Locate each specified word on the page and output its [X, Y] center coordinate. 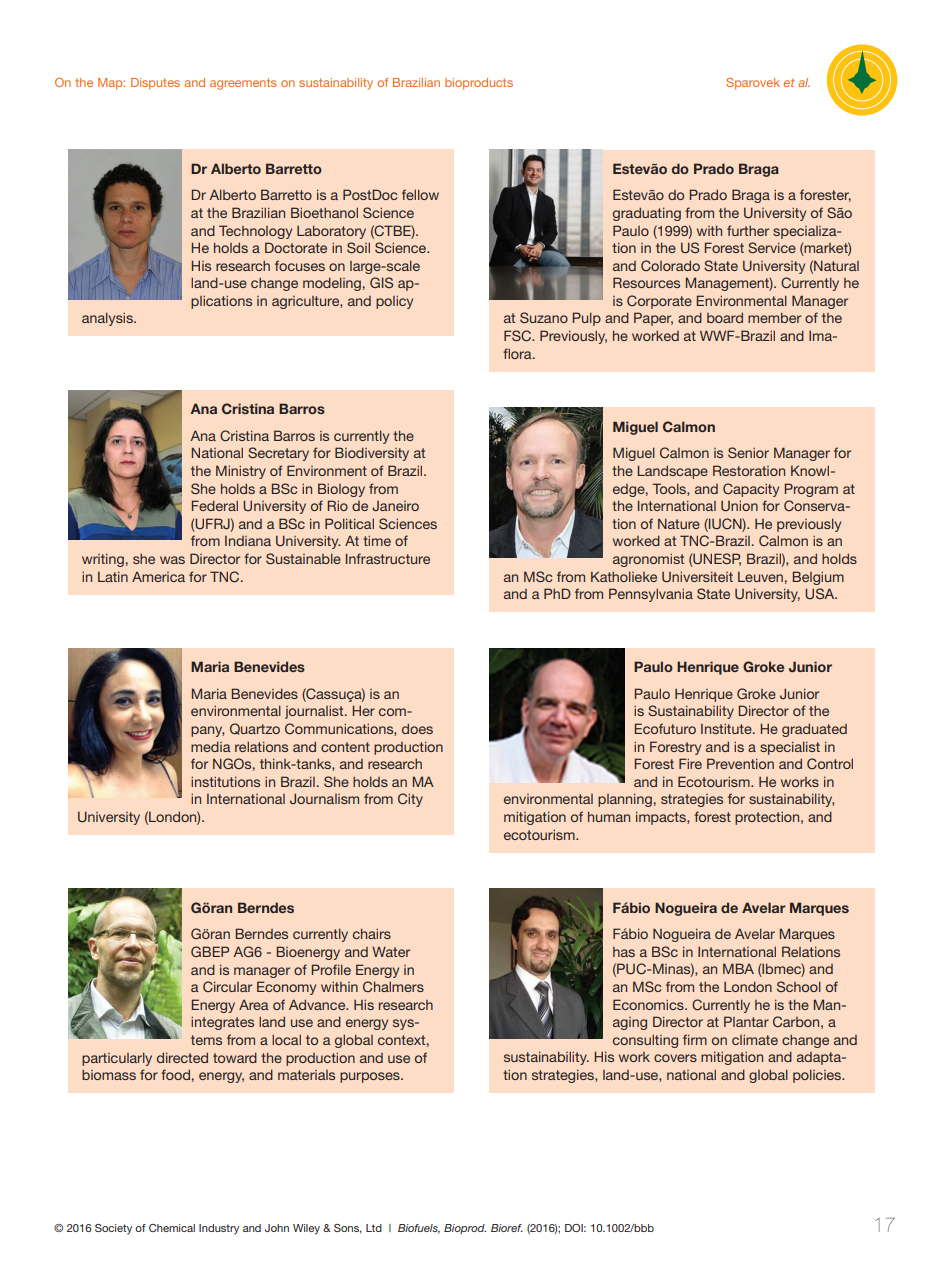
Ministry [241, 472]
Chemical [172, 1228]
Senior [748, 452]
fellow [420, 194]
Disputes [155, 84]
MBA [738, 968]
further [748, 230]
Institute [727, 728]
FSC [518, 336]
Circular [227, 986]
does [417, 728]
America [158, 577]
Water [391, 951]
